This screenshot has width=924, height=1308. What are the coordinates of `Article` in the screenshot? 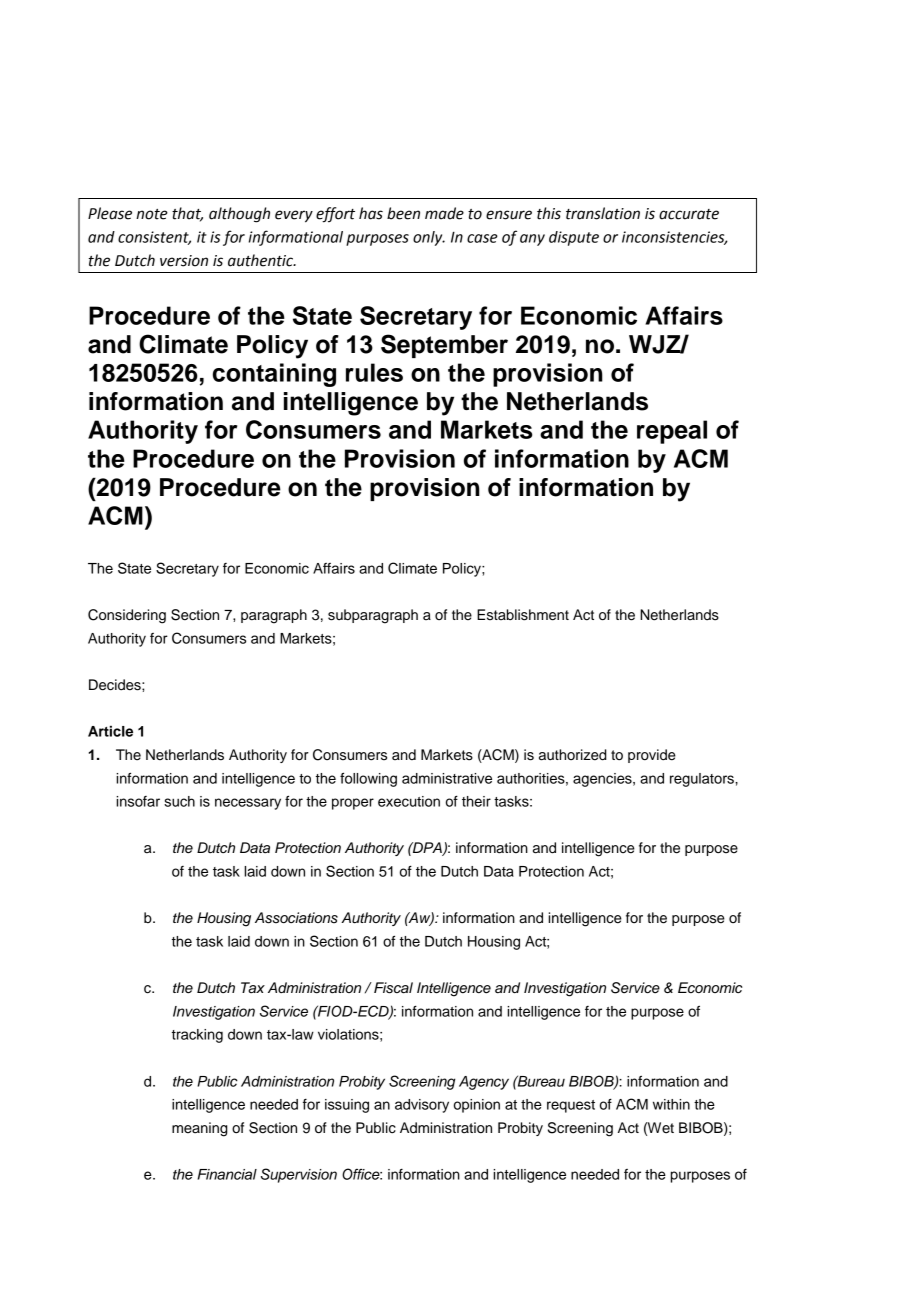 It's located at (110, 731).
